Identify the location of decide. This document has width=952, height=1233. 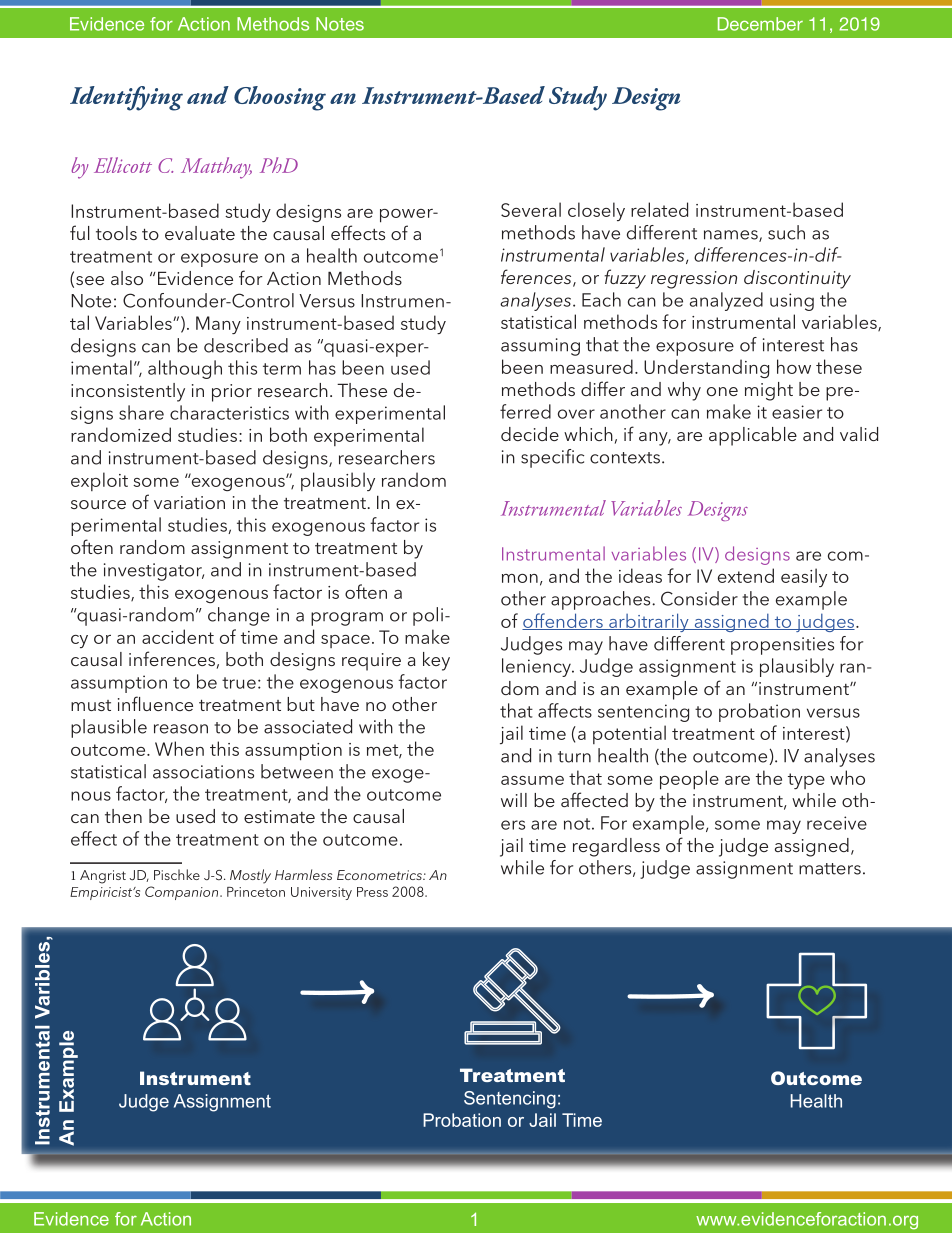
(530, 434).
